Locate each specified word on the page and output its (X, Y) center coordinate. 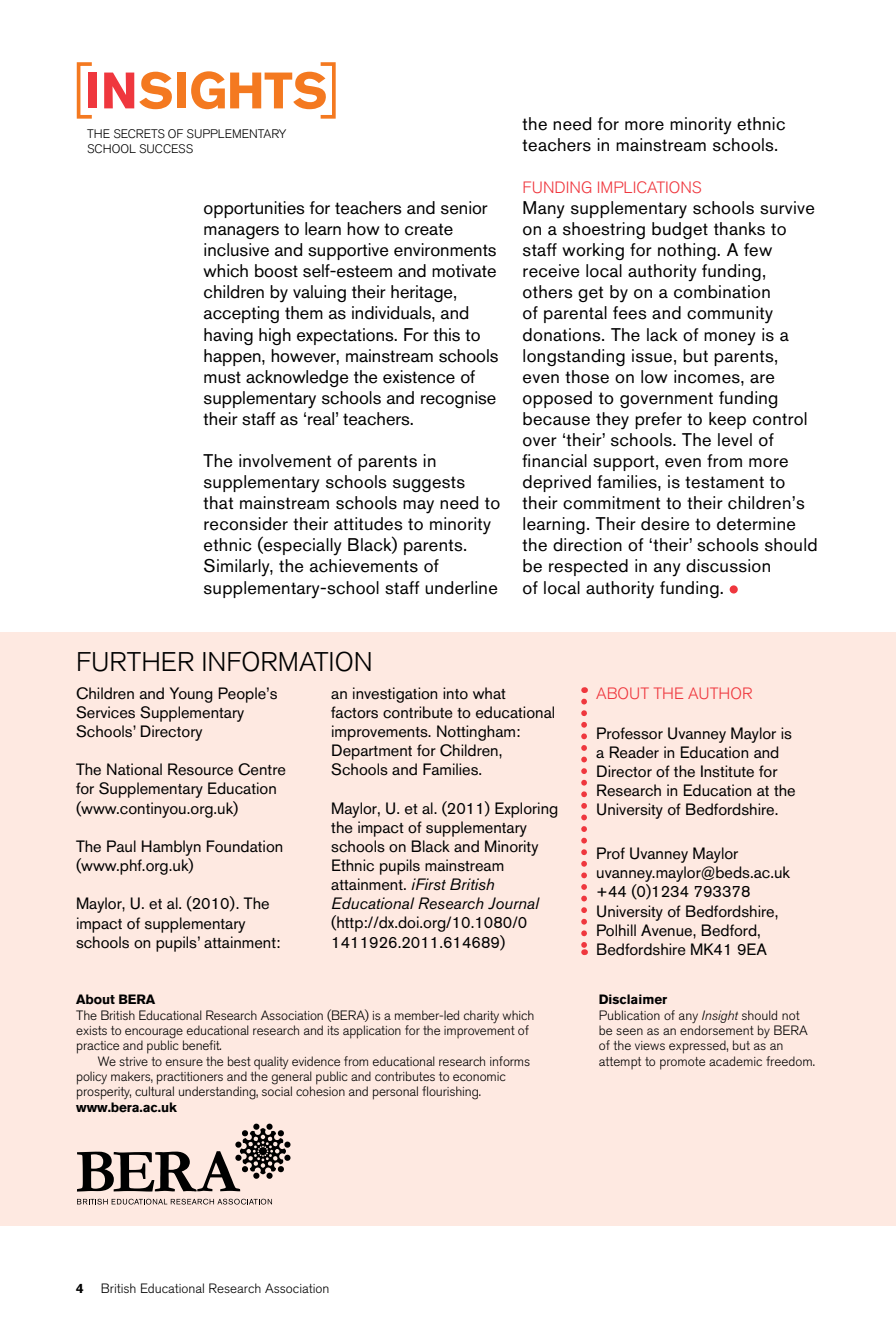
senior (464, 208)
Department (372, 752)
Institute (727, 771)
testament (724, 482)
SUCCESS (166, 149)
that (218, 503)
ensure (184, 1062)
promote (682, 1063)
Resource (200, 769)
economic (479, 1076)
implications (649, 187)
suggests (429, 484)
